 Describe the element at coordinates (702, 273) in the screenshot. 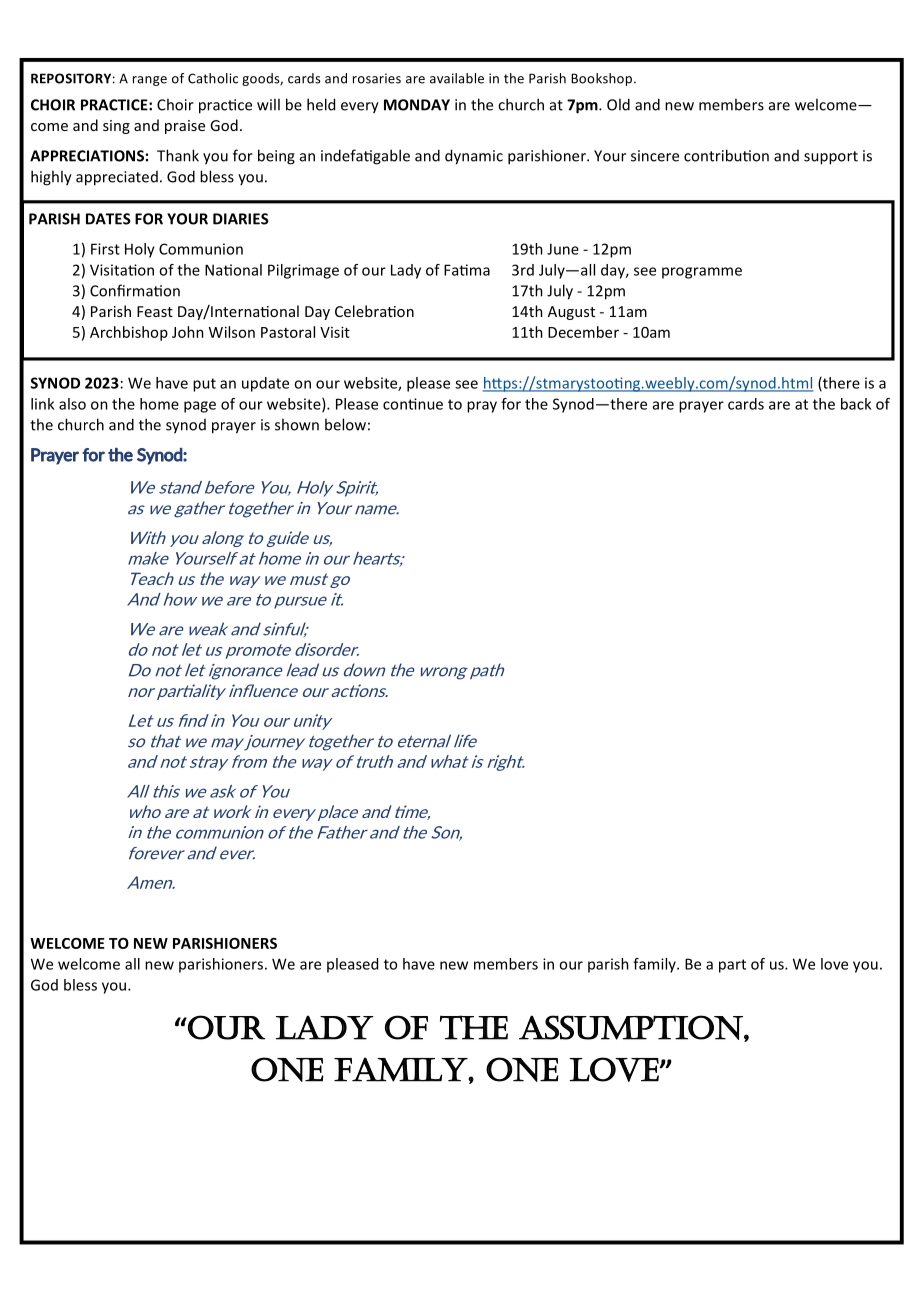

I see `programme` at that location.
